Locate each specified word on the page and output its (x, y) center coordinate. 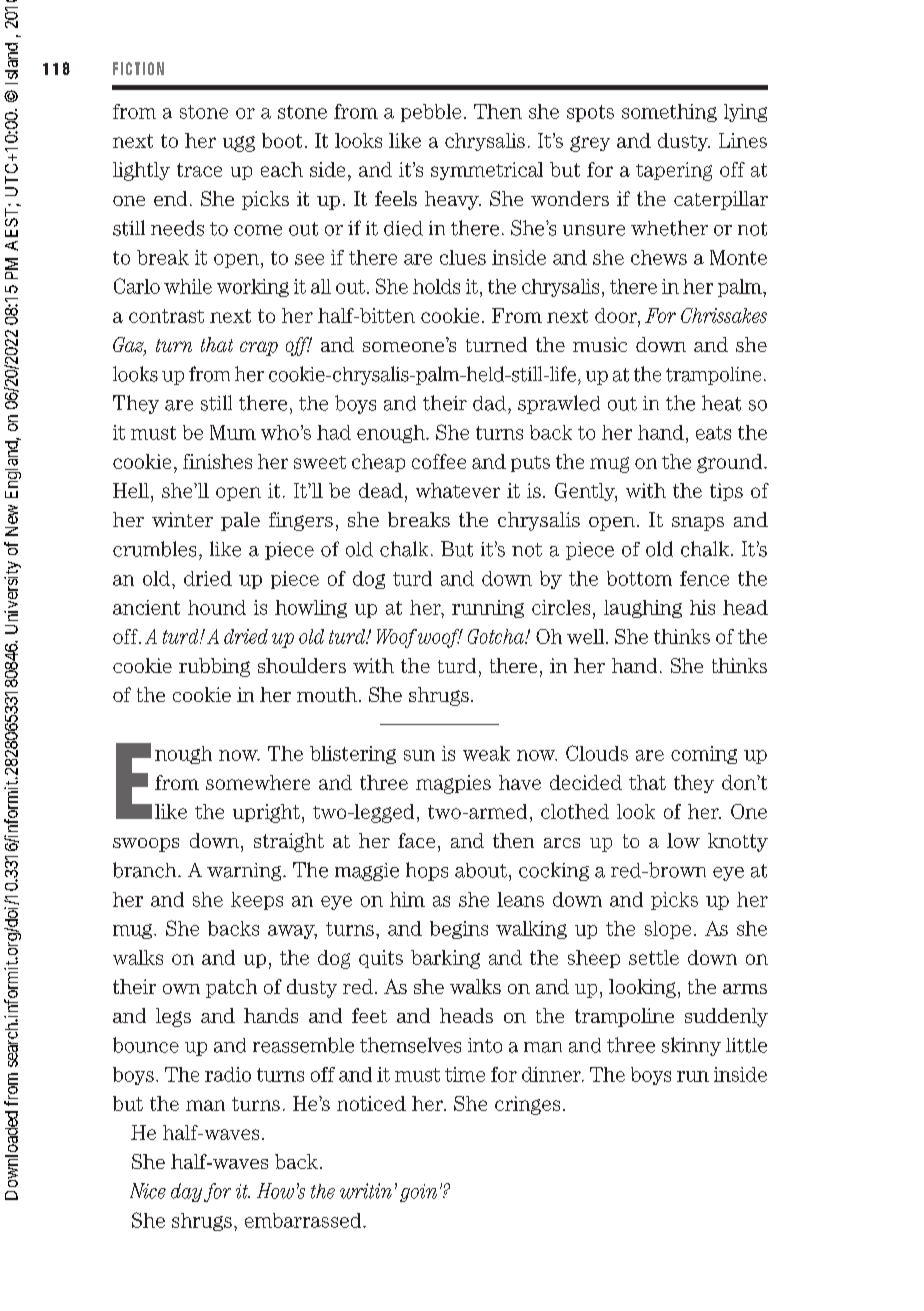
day (186, 1192)
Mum (233, 432)
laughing (643, 609)
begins (459, 930)
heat (721, 403)
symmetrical (487, 171)
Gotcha (497, 636)
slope (668, 930)
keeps (257, 901)
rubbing (214, 667)
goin (418, 1193)
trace (199, 170)
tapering (674, 171)
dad (491, 403)
